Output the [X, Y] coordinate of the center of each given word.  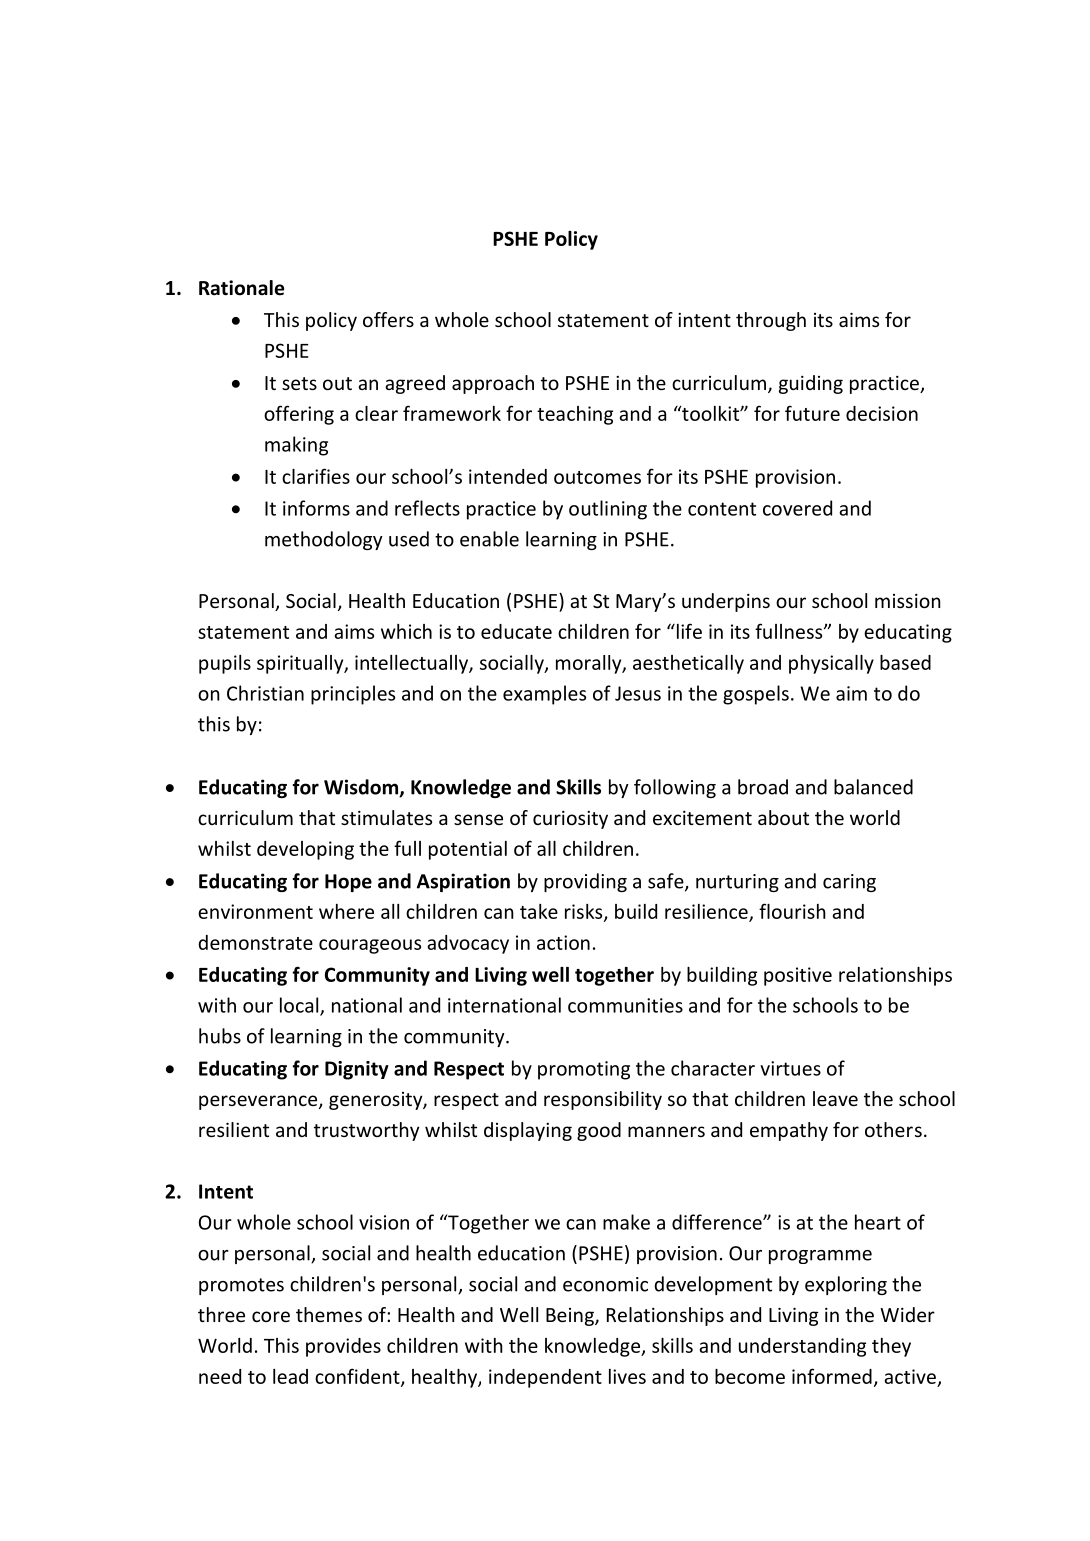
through [771, 321]
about [783, 817]
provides [343, 1347]
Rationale [241, 288]
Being [571, 1317]
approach [493, 384]
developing [305, 850]
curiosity [570, 819]
